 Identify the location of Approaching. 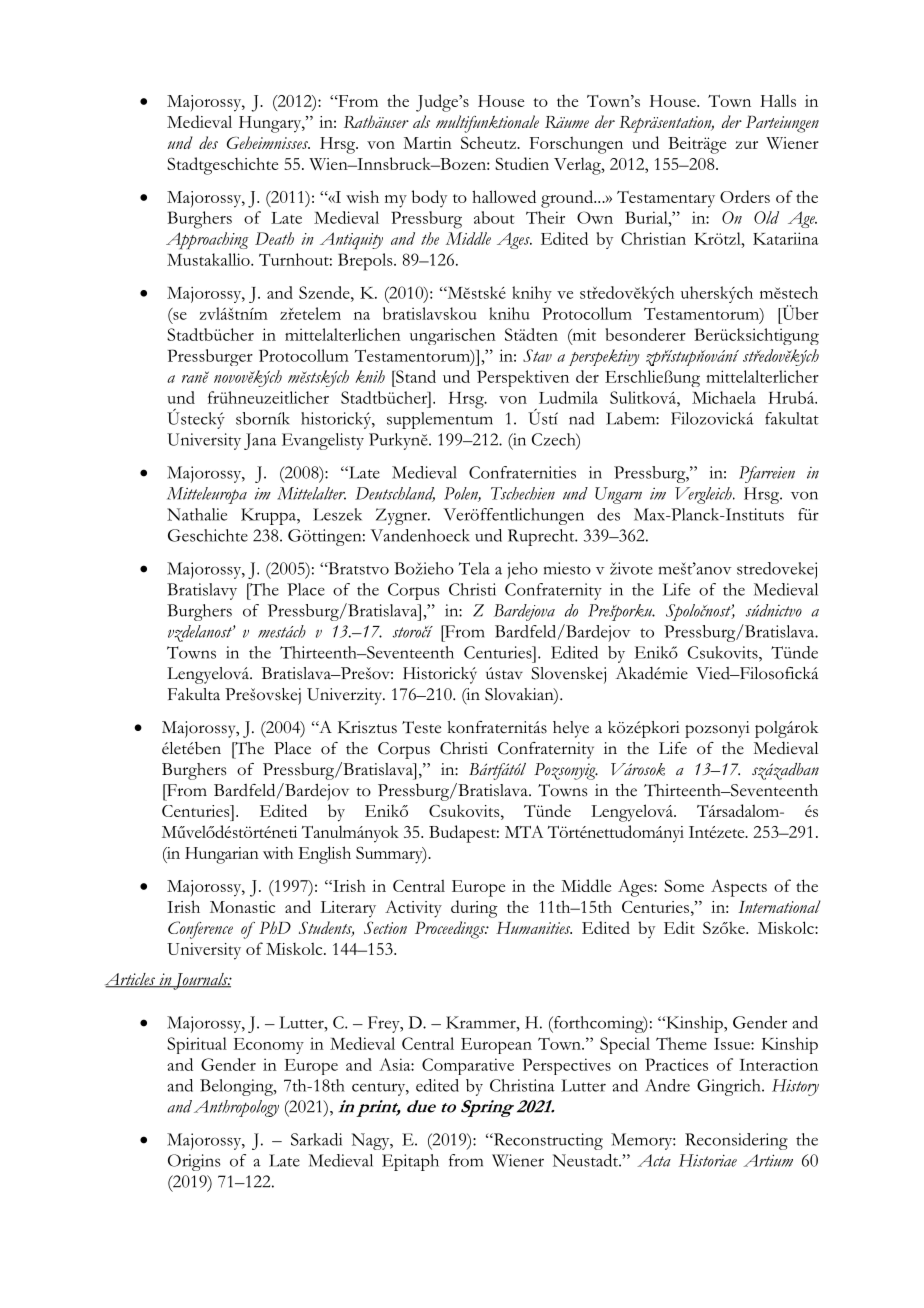
(207, 241).
